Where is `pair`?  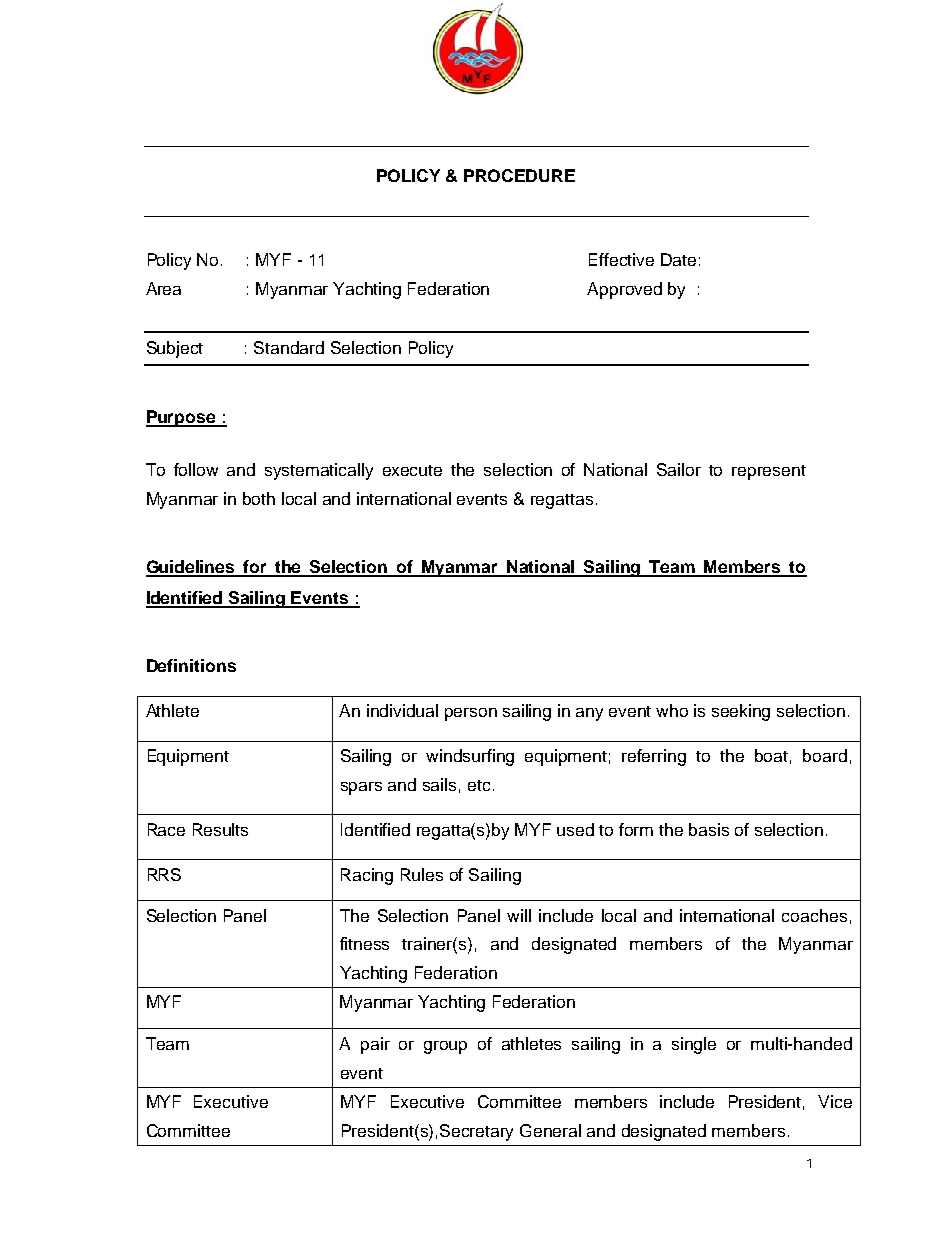 pair is located at coordinates (375, 1045).
